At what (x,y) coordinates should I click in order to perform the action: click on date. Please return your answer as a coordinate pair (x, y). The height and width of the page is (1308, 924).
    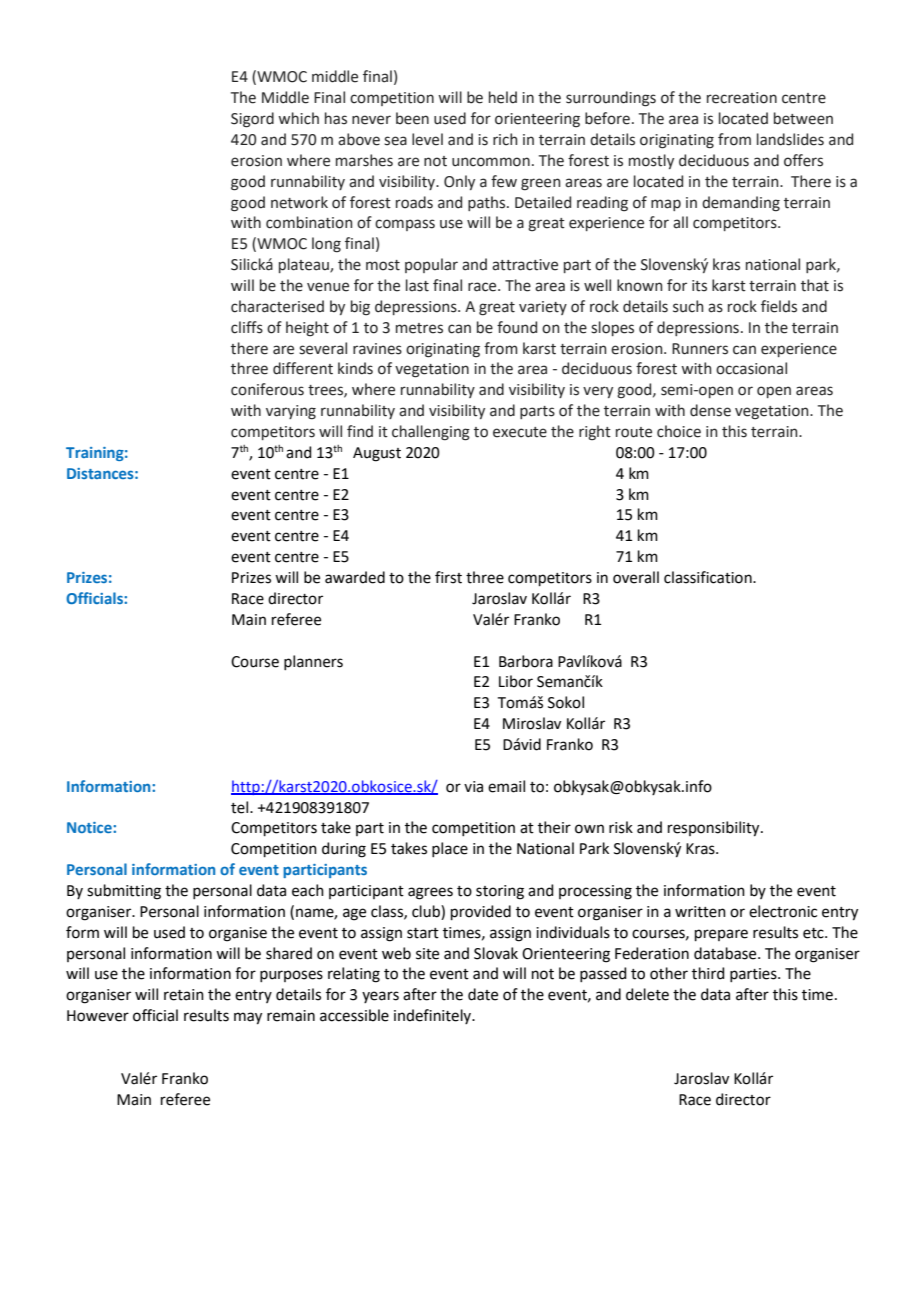
    Looking at the image, I should click on (483, 994).
